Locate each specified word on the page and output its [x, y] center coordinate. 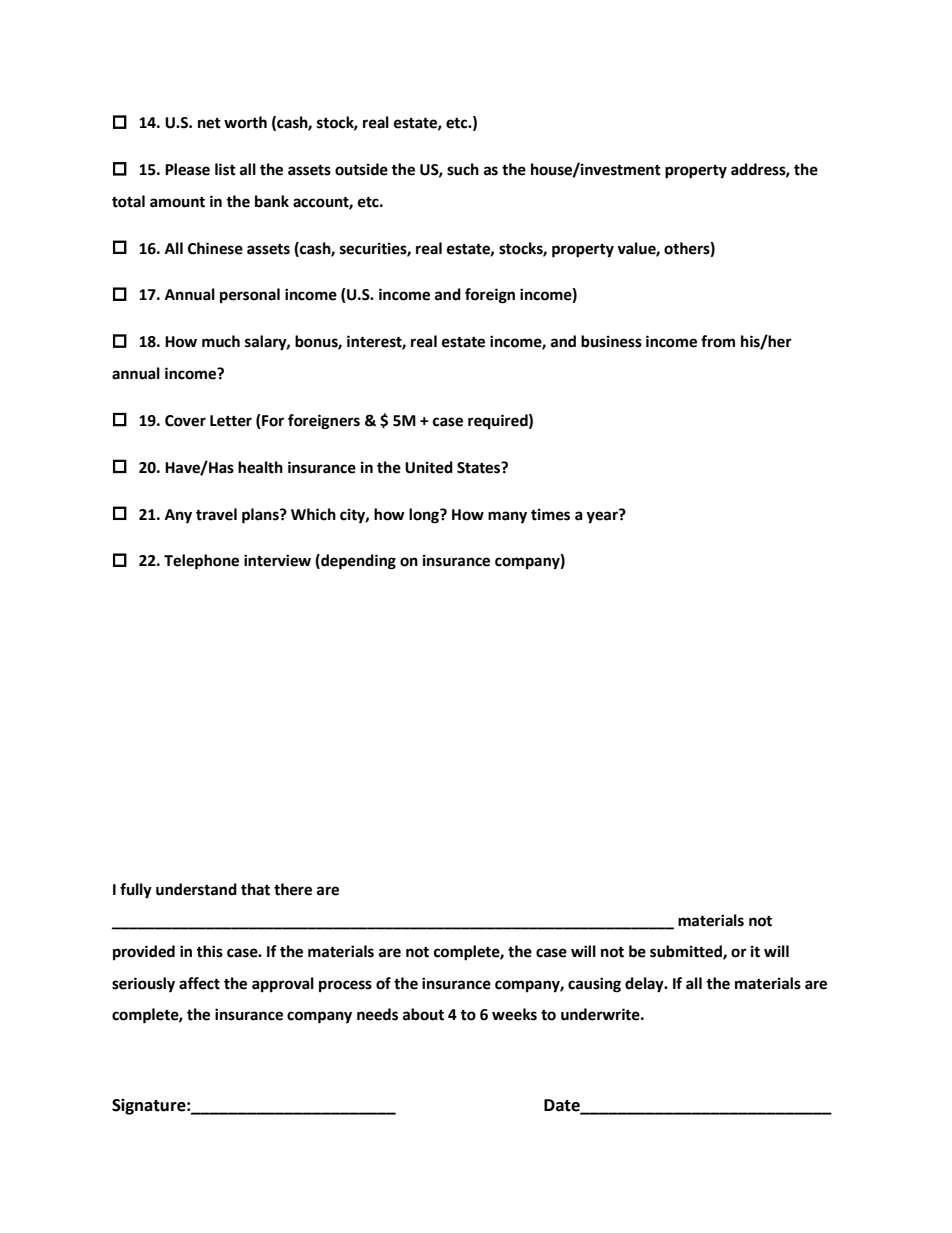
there [293, 889]
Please [187, 169]
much [221, 341]
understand [196, 889]
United [429, 467]
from [718, 341]
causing [594, 985]
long [425, 516]
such [463, 169]
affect [199, 983]
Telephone [201, 562]
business [611, 341]
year [603, 516]
